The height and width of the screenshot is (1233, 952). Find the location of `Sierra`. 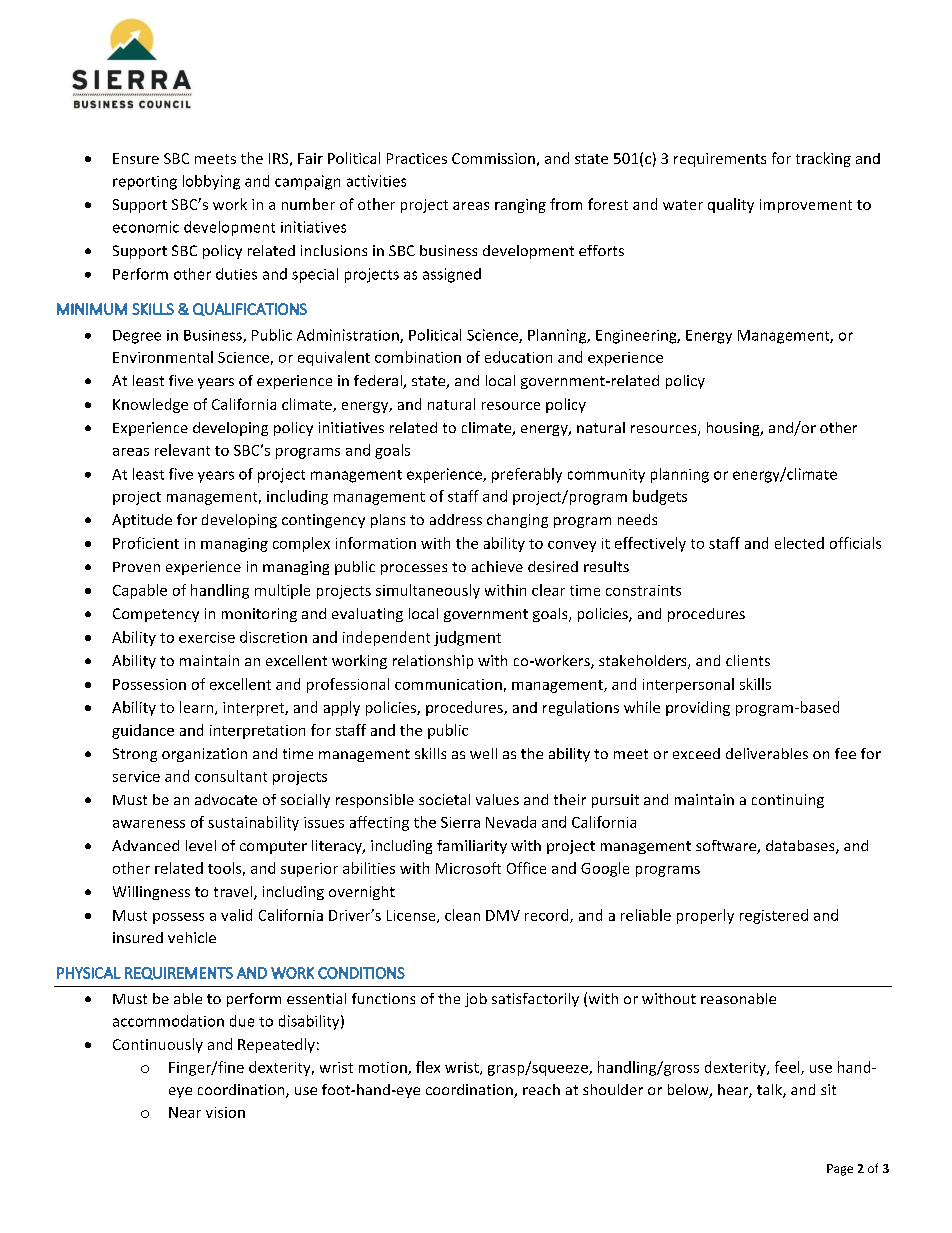

Sierra is located at coordinates (460, 822).
